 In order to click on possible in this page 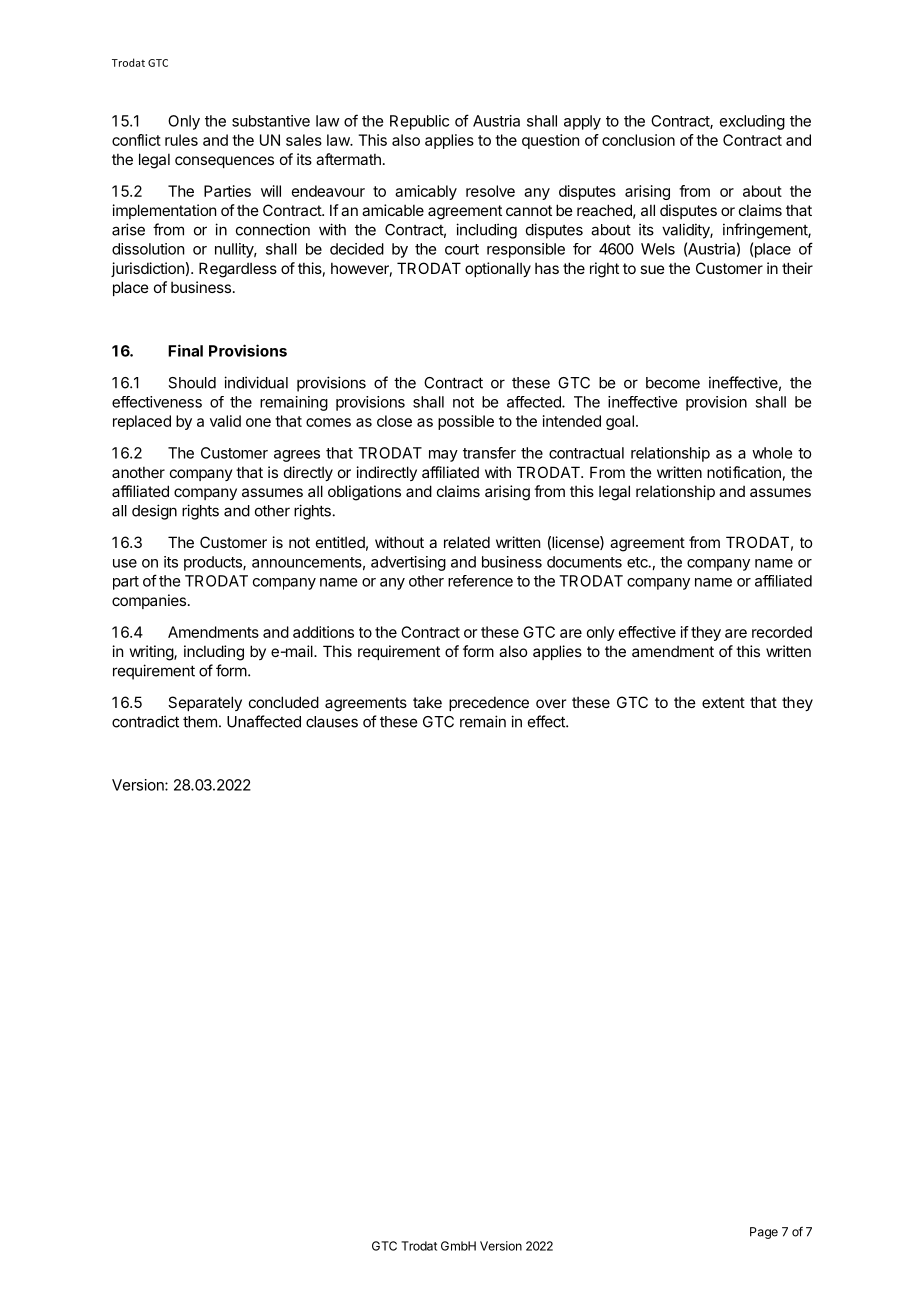, I will do `click(466, 422)`.
